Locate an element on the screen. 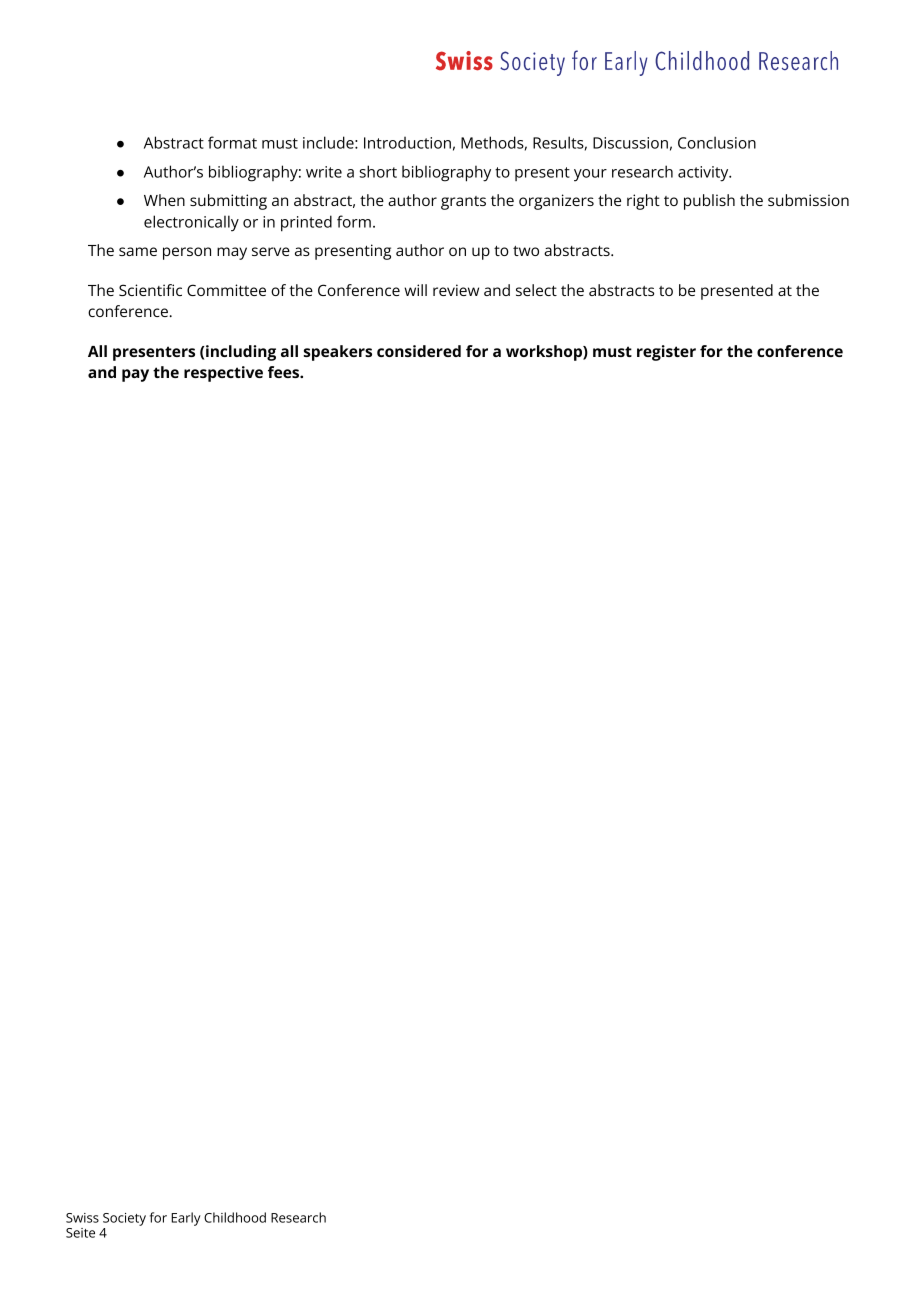 The image size is (924, 1307). Early is located at coordinates (186, 1219).
